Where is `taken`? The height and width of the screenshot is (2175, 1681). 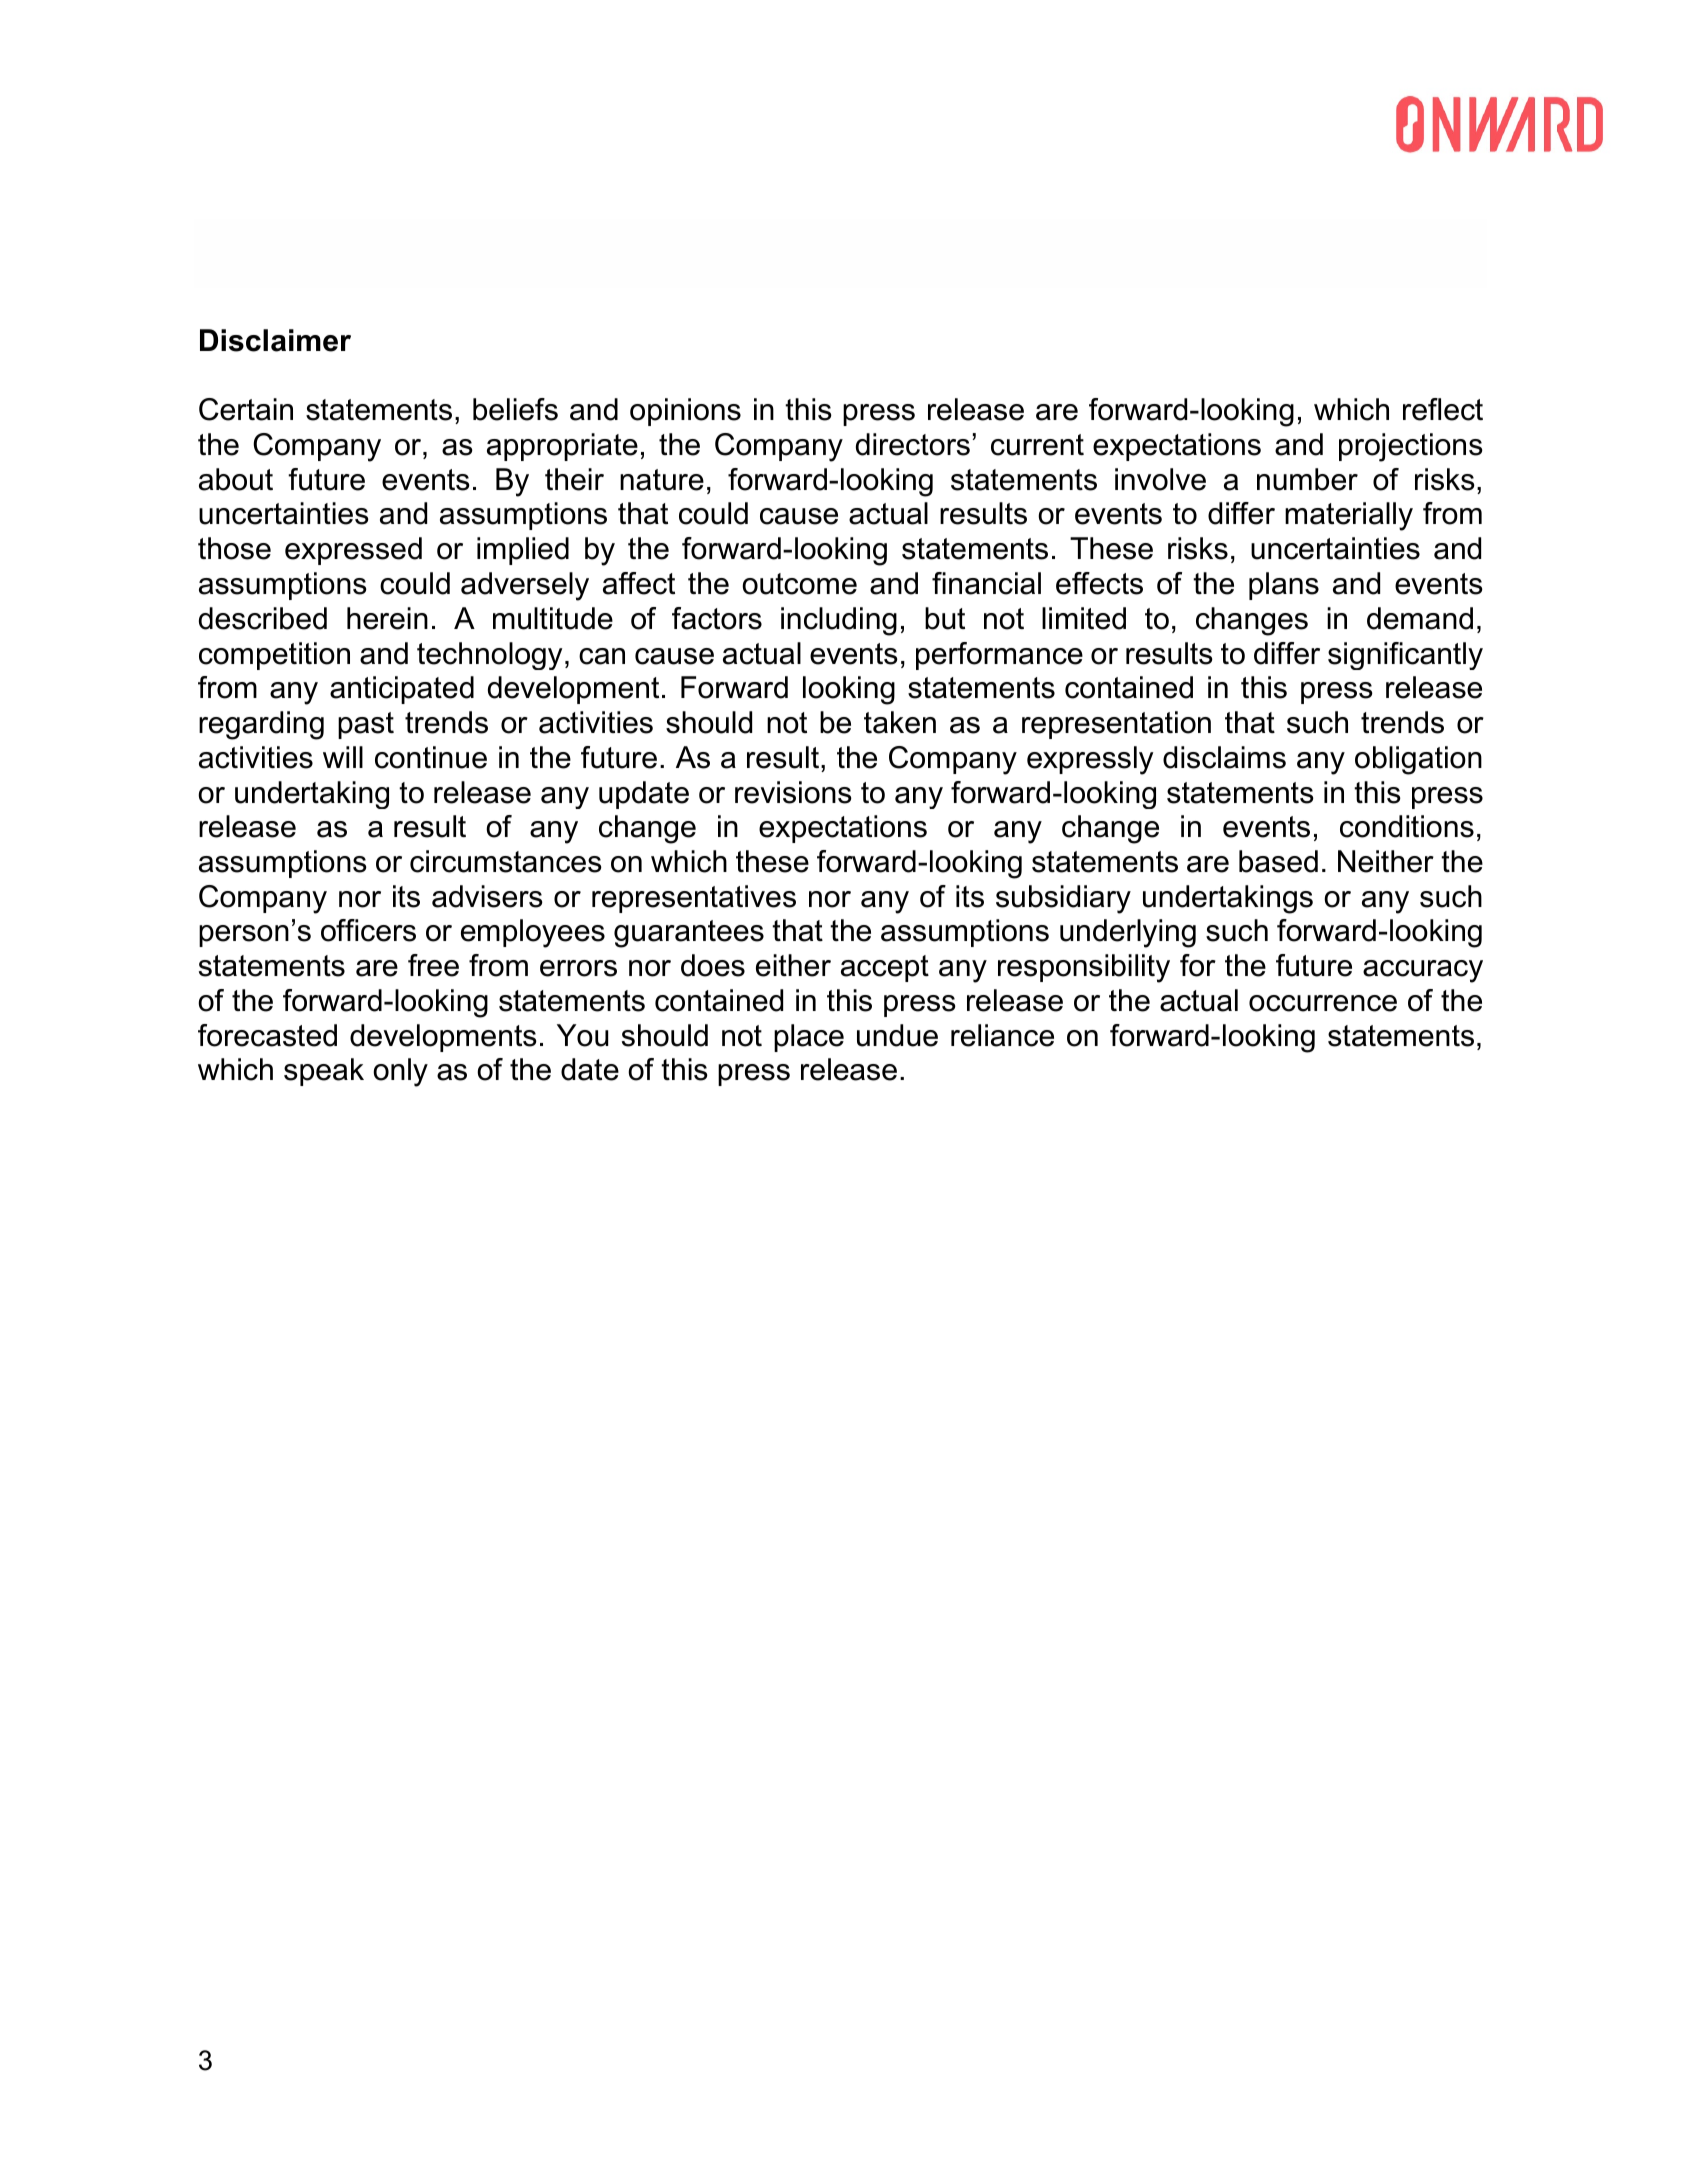
taken is located at coordinates (900, 722).
